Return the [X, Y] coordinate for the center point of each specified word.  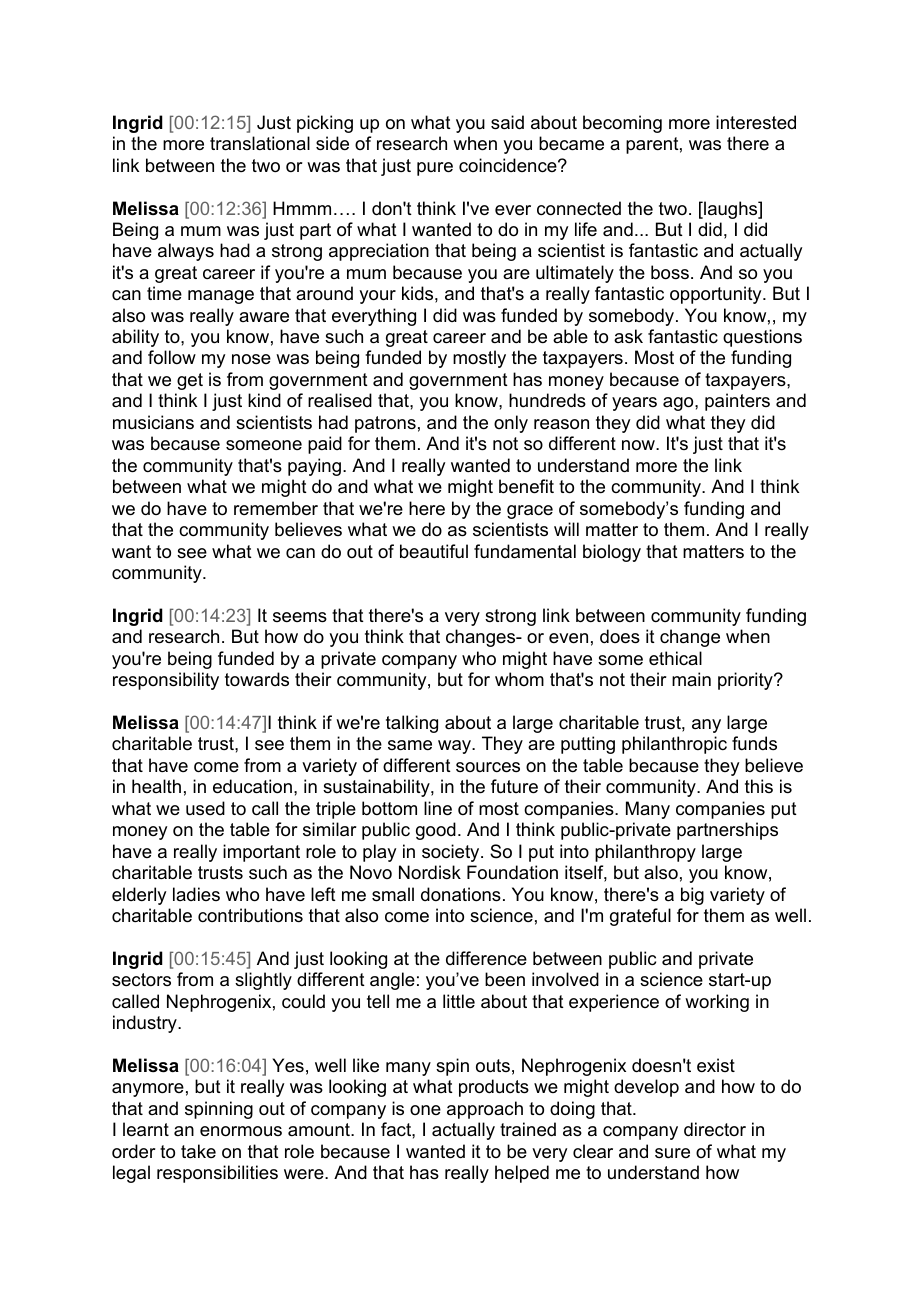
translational [260, 143]
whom [519, 679]
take [198, 1151]
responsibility [166, 681]
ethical [675, 658]
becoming [622, 124]
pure [435, 169]
